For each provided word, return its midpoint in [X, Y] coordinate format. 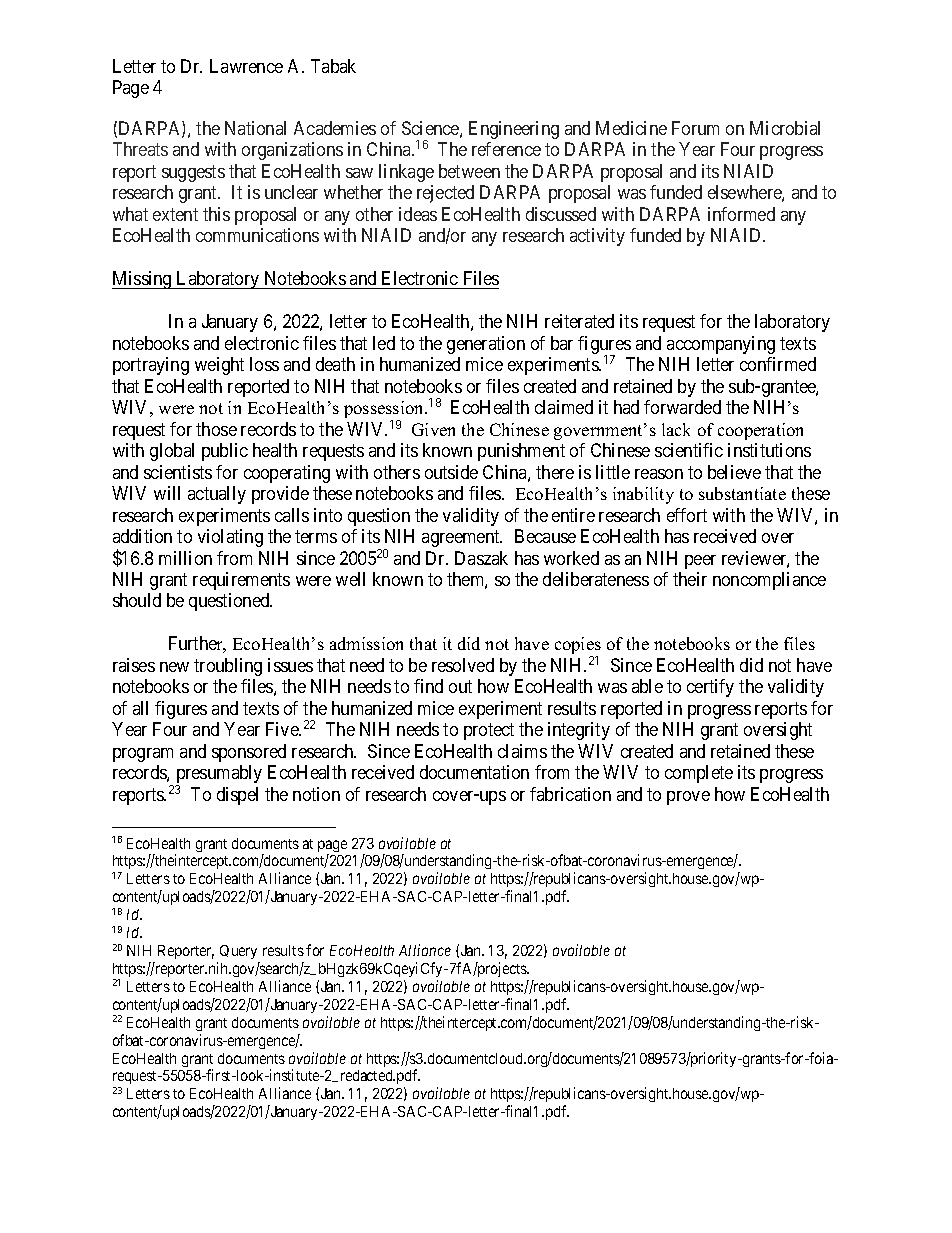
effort [687, 515]
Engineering [514, 130]
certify [710, 688]
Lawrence [246, 66]
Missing [143, 280]
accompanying [721, 345]
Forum [695, 128]
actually [217, 495]
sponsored [249, 753]
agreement [462, 538]
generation [486, 345]
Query [238, 952]
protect [489, 732]
